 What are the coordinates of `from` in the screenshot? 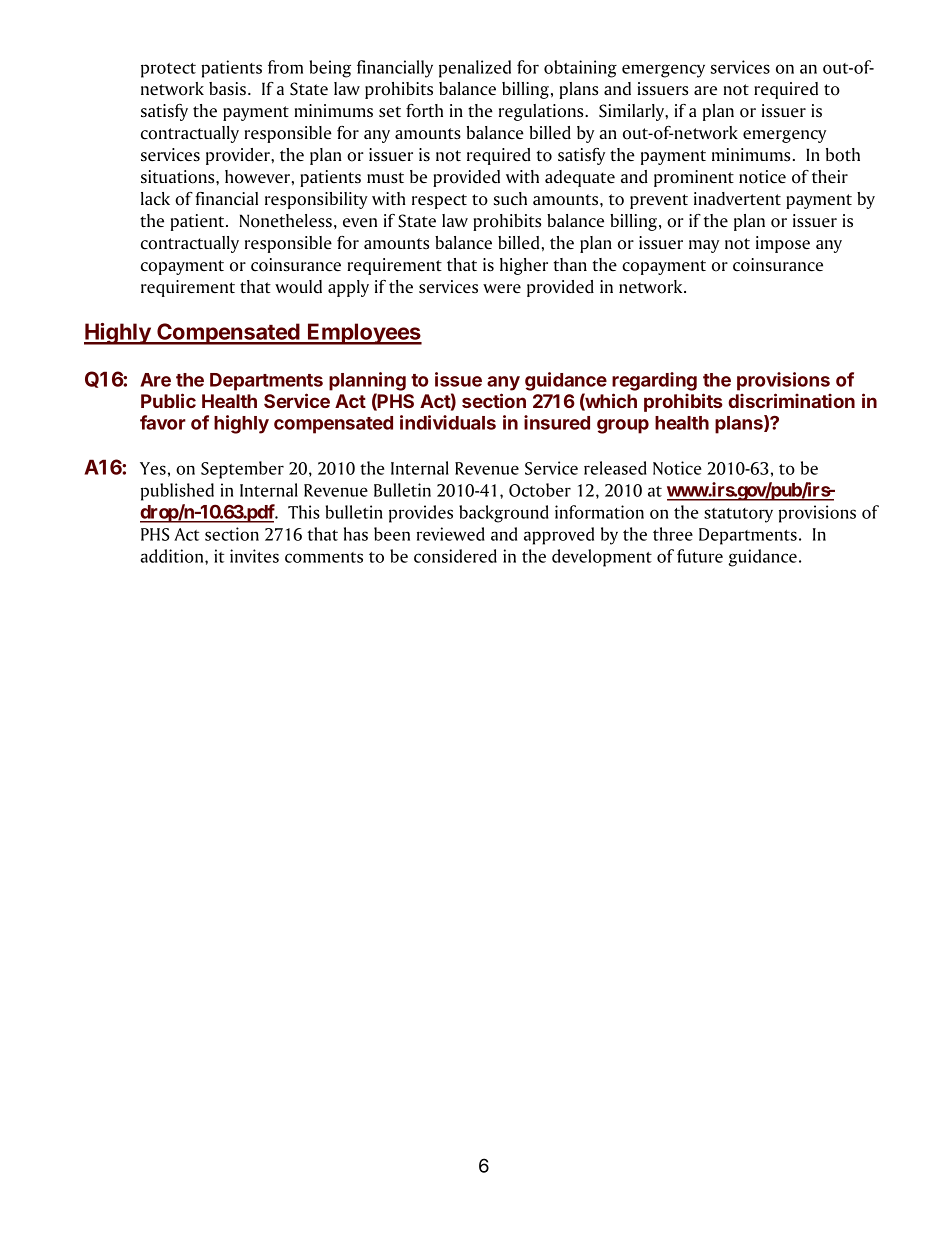 It's located at (285, 67).
